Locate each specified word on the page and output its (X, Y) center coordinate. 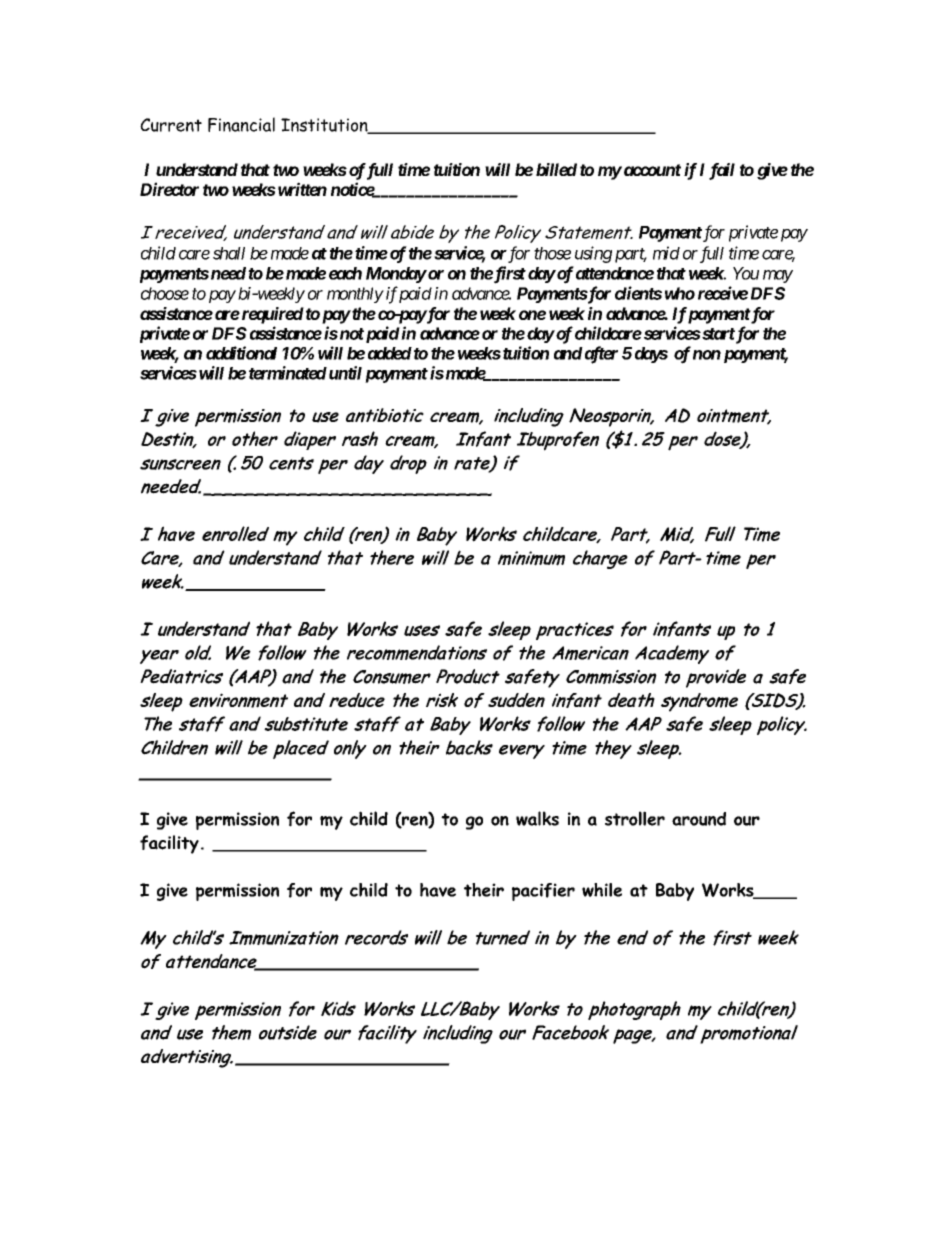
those (552, 253)
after (600, 355)
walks (537, 818)
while (602, 890)
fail (722, 171)
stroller (635, 818)
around (699, 819)
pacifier (543, 892)
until (344, 373)
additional (241, 353)
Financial (241, 124)
